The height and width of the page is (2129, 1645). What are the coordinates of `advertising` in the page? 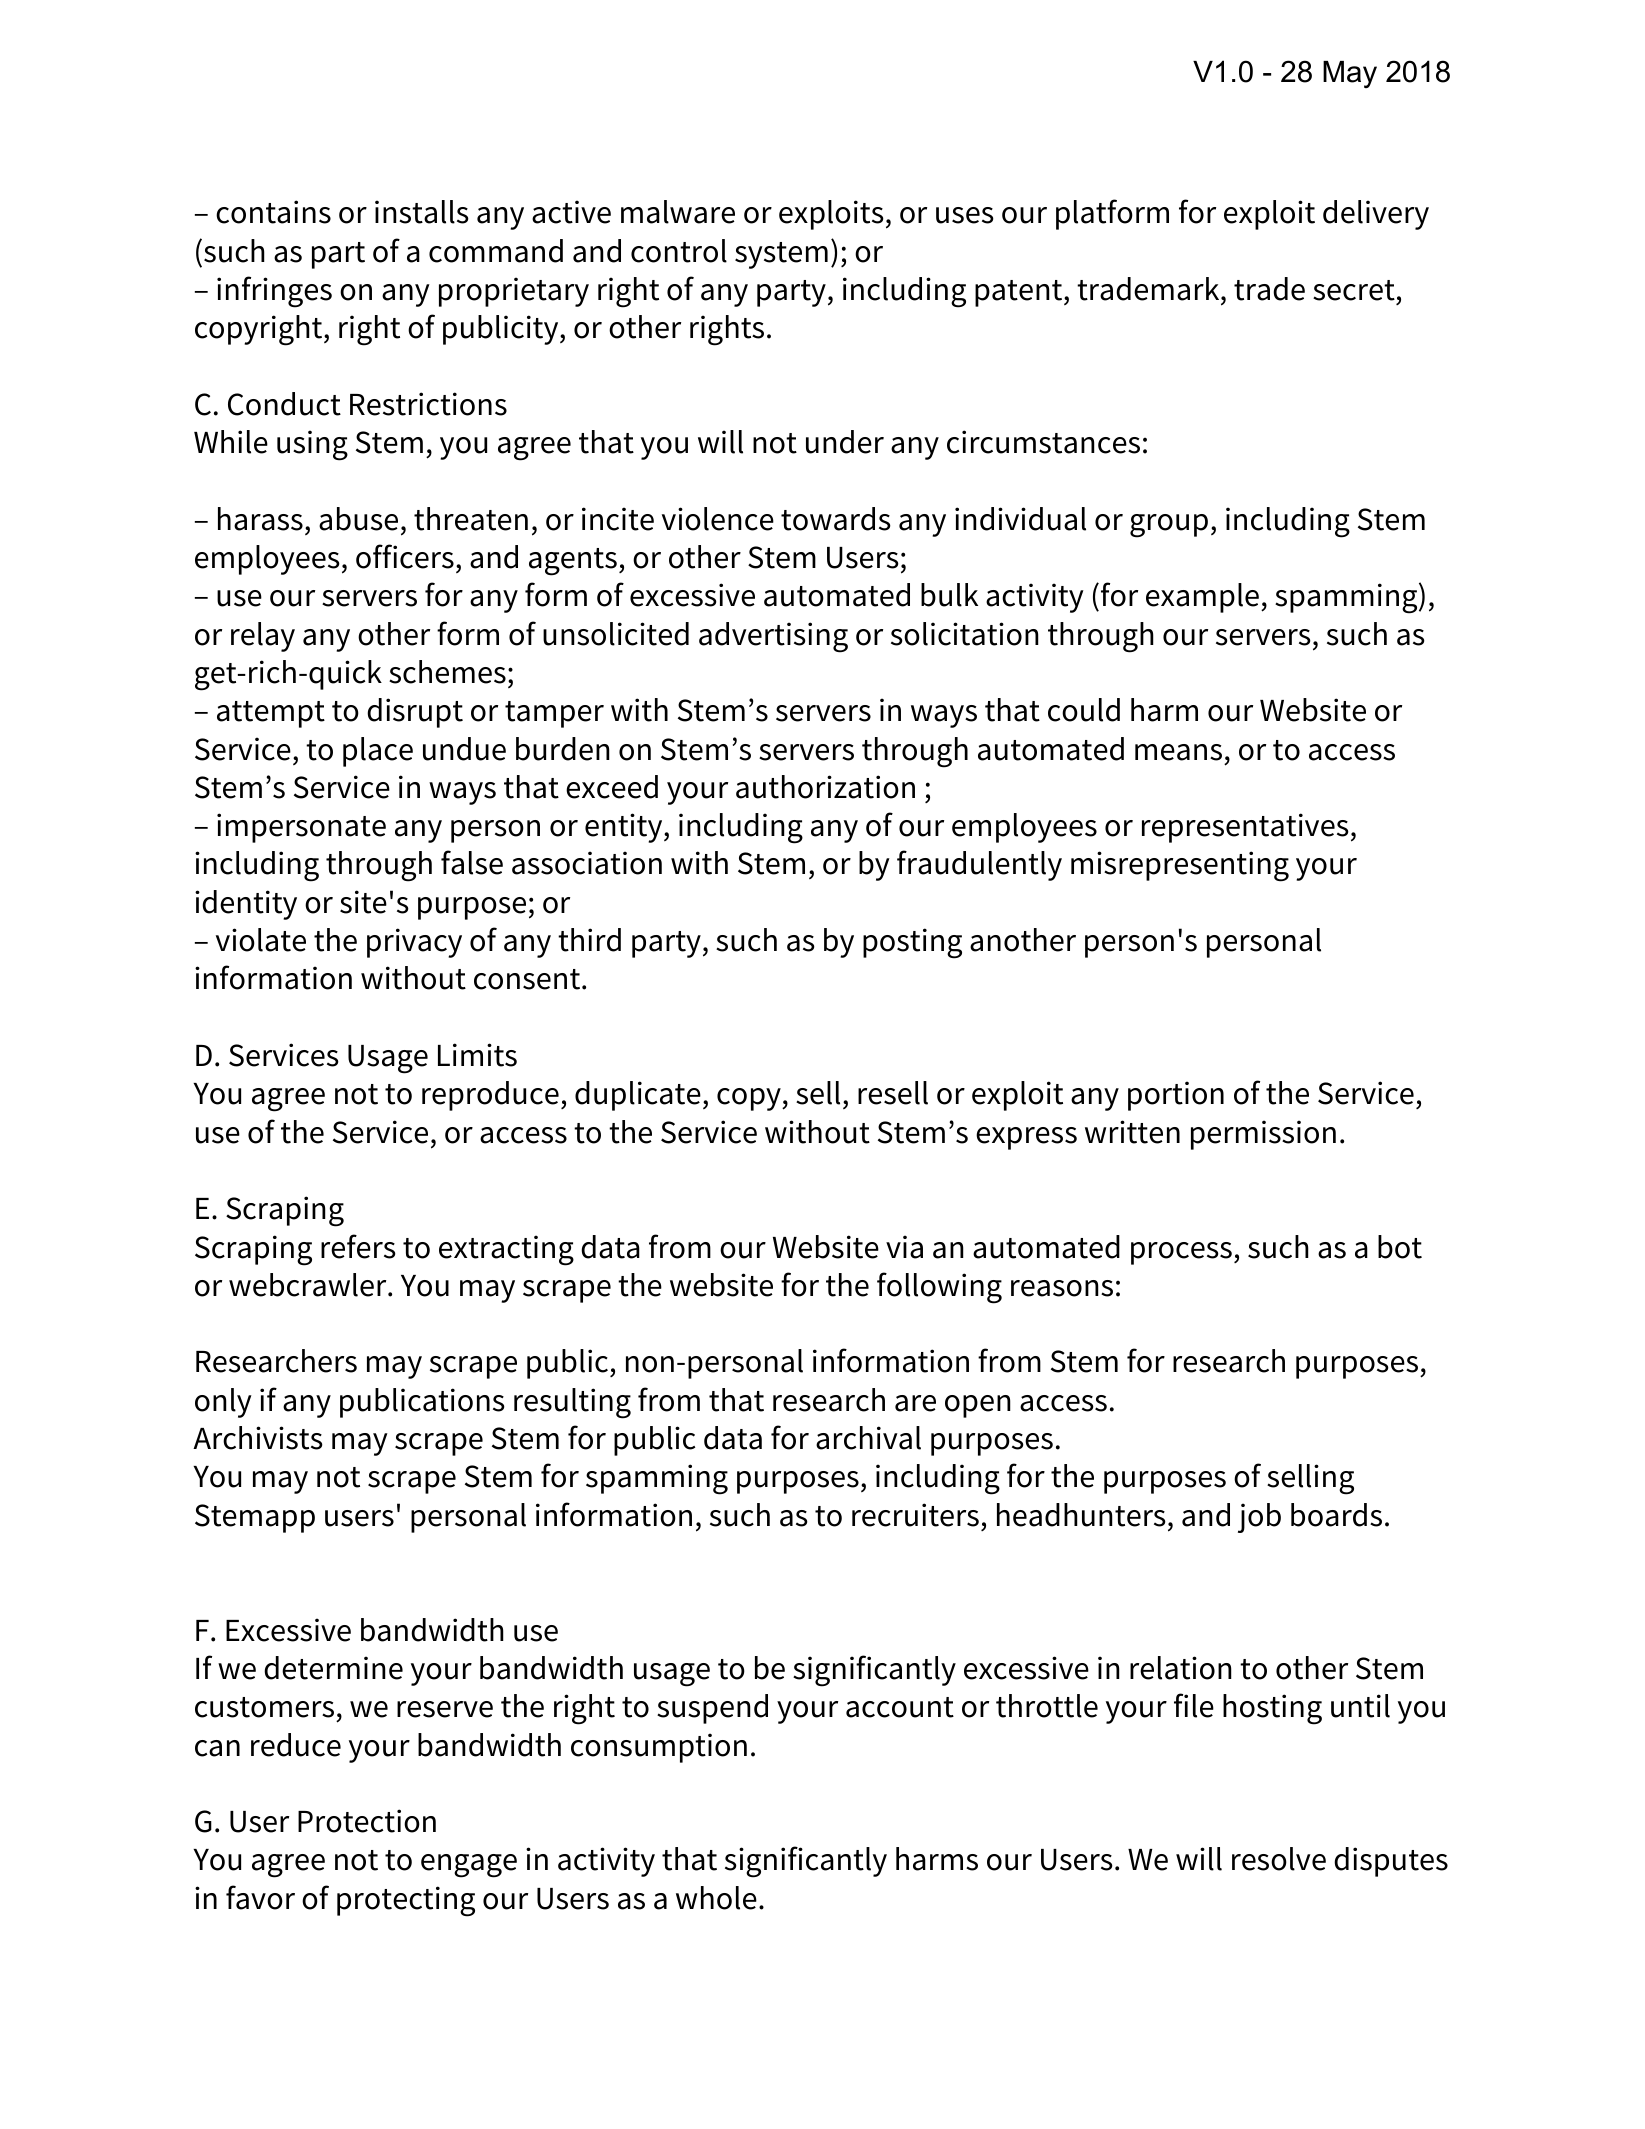 It's located at (773, 637).
